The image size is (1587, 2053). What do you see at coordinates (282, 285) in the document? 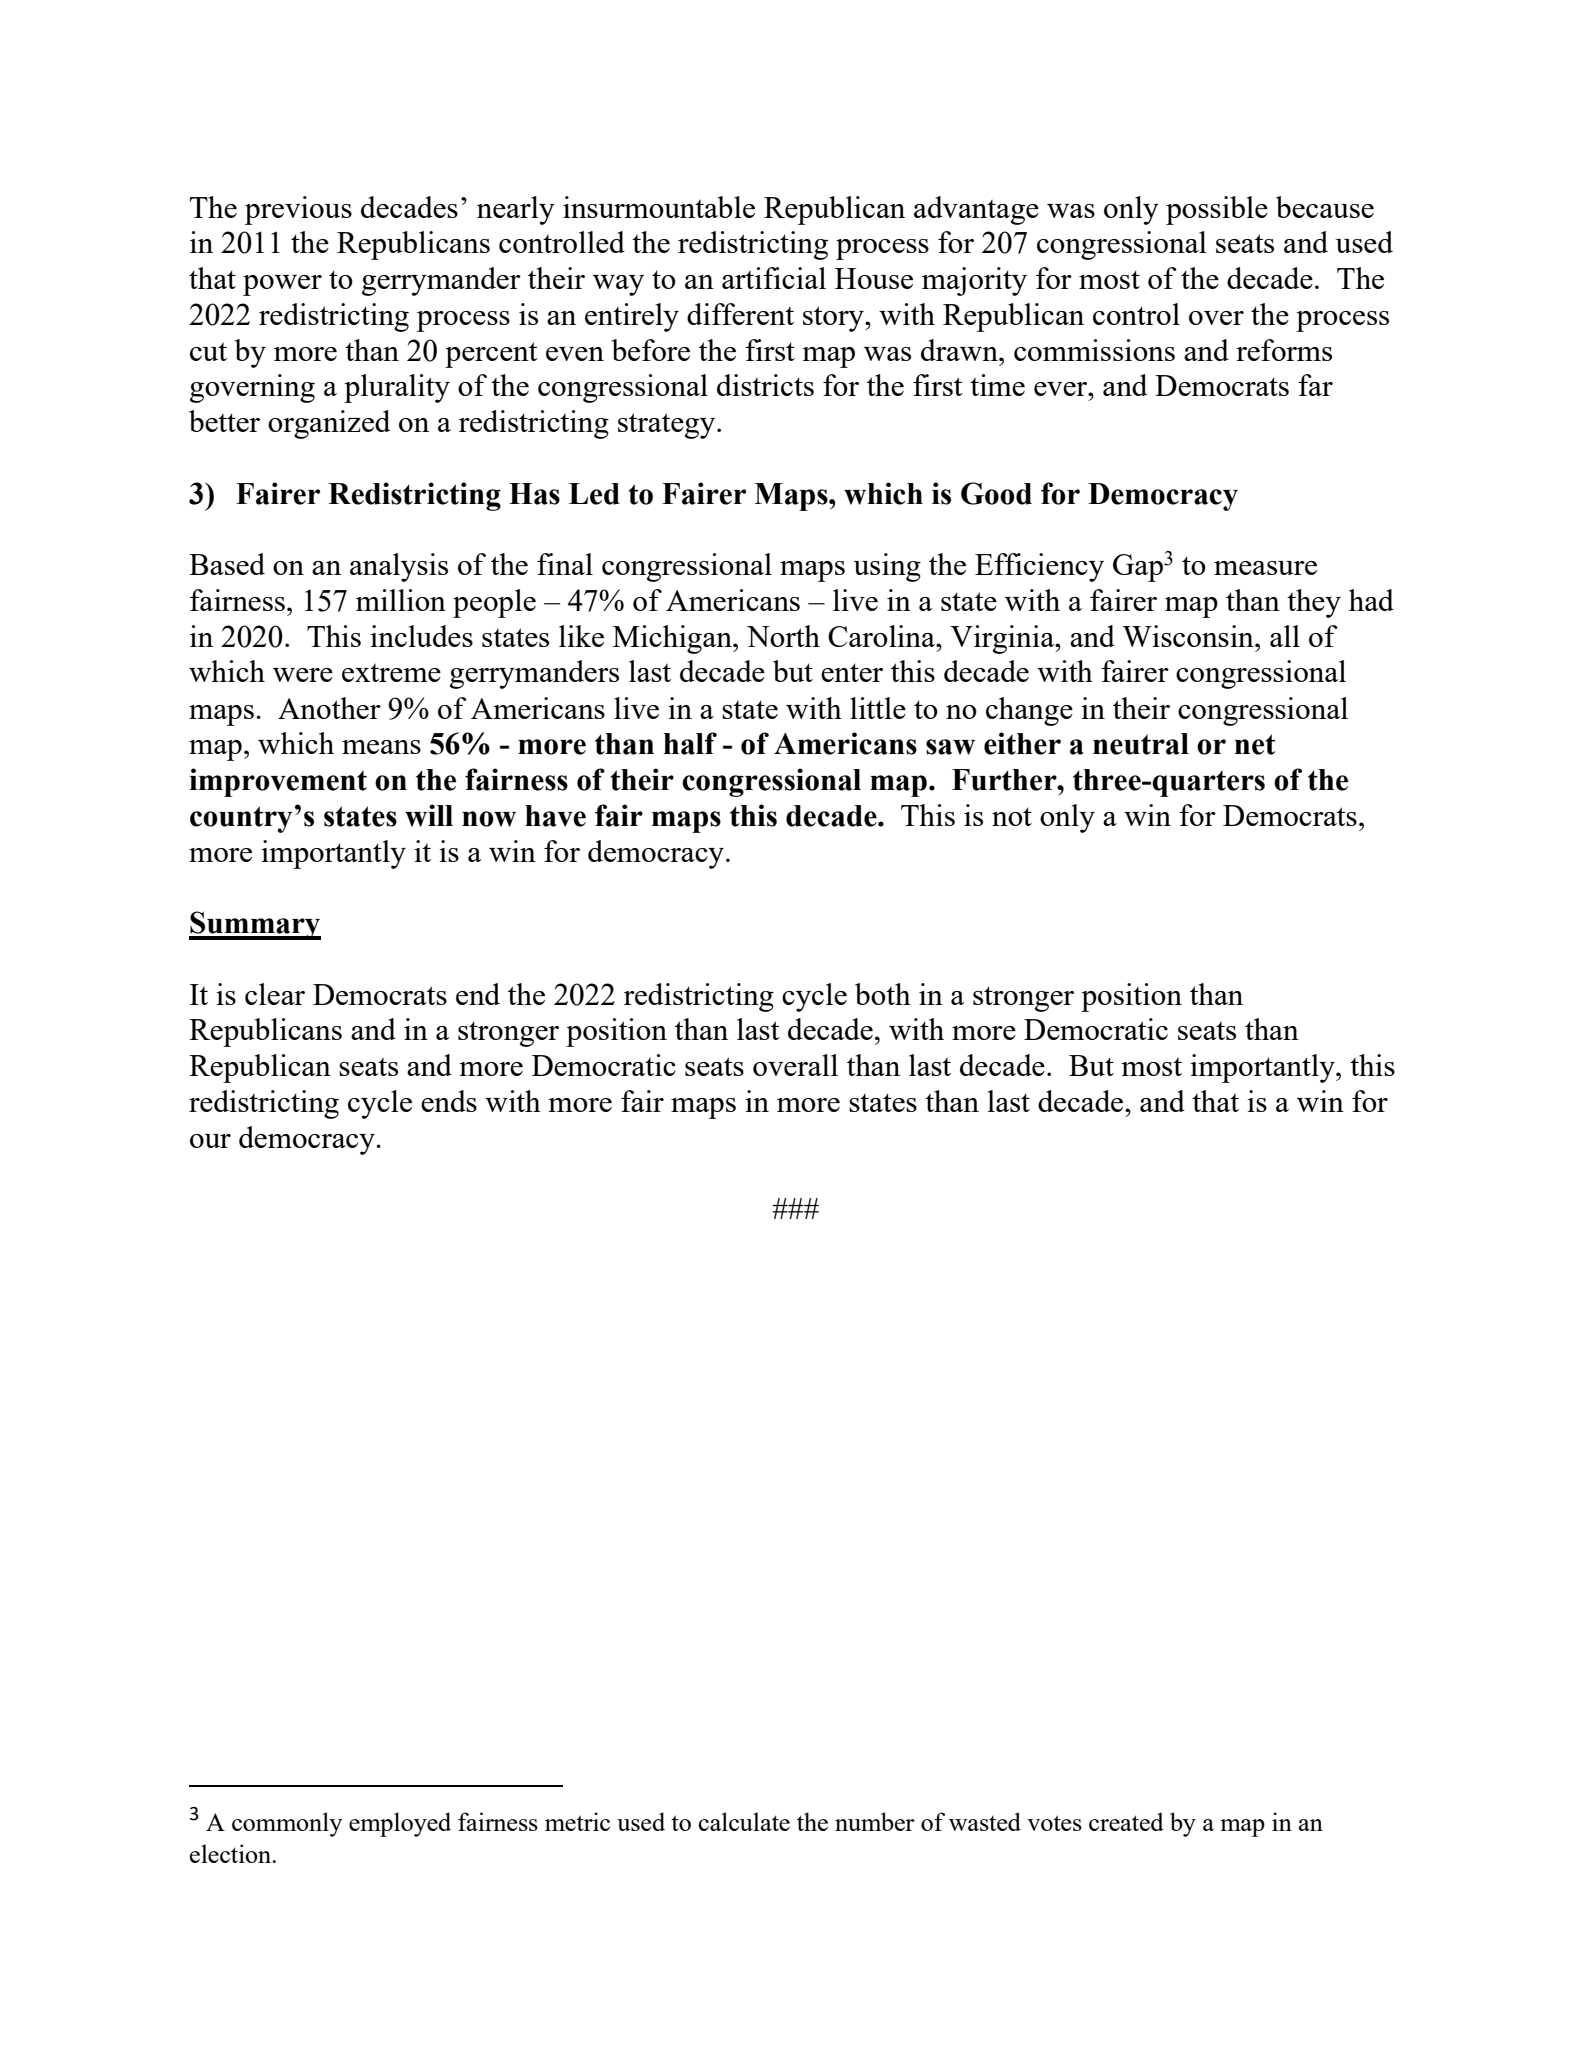
I see `power` at bounding box center [282, 285].
